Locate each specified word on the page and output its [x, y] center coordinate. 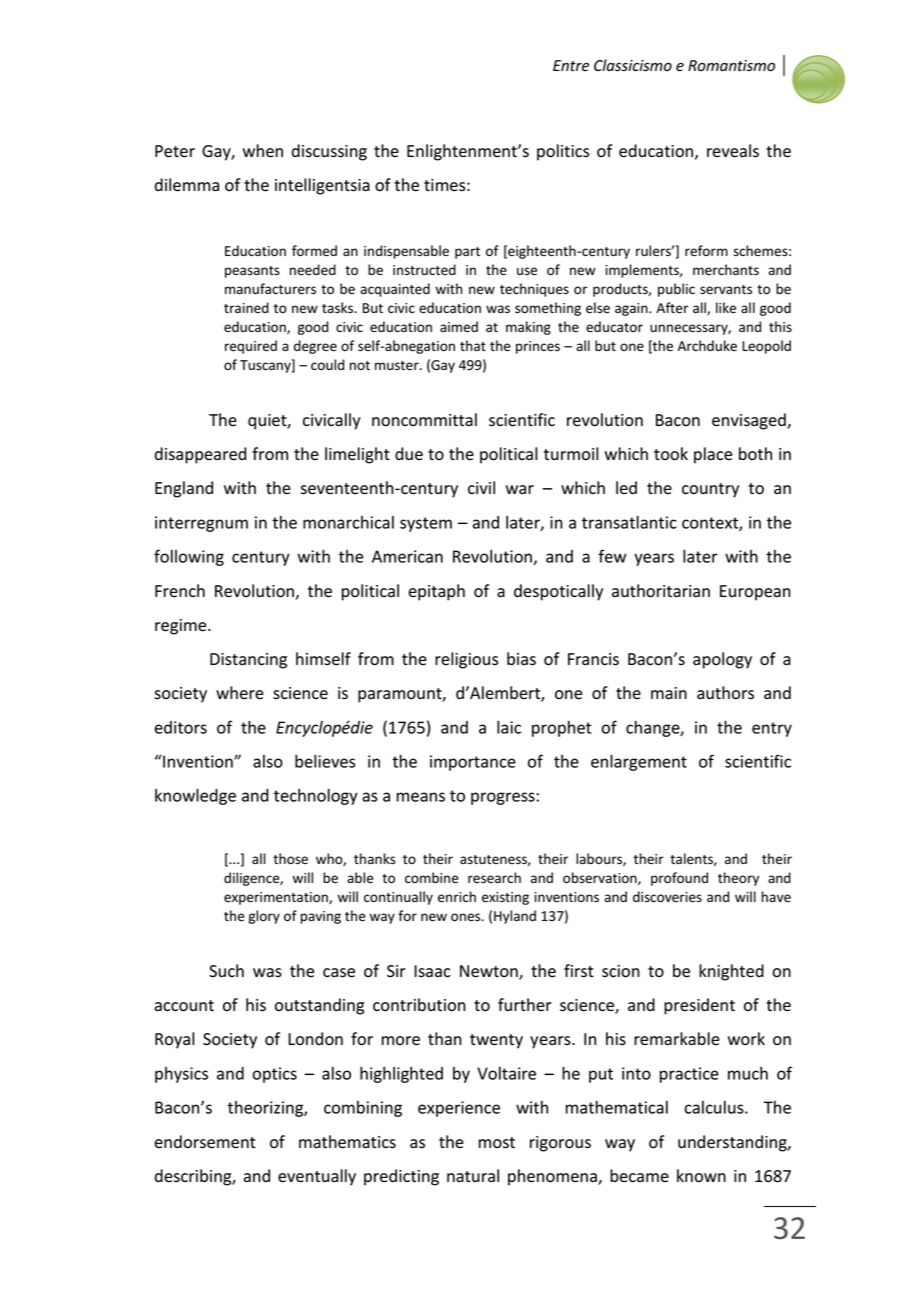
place [713, 455]
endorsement [205, 1142]
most [497, 1143]
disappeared [201, 455]
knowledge [195, 797]
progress [503, 798]
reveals [733, 151]
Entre [571, 65]
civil [481, 488]
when [263, 151]
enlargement [639, 763]
